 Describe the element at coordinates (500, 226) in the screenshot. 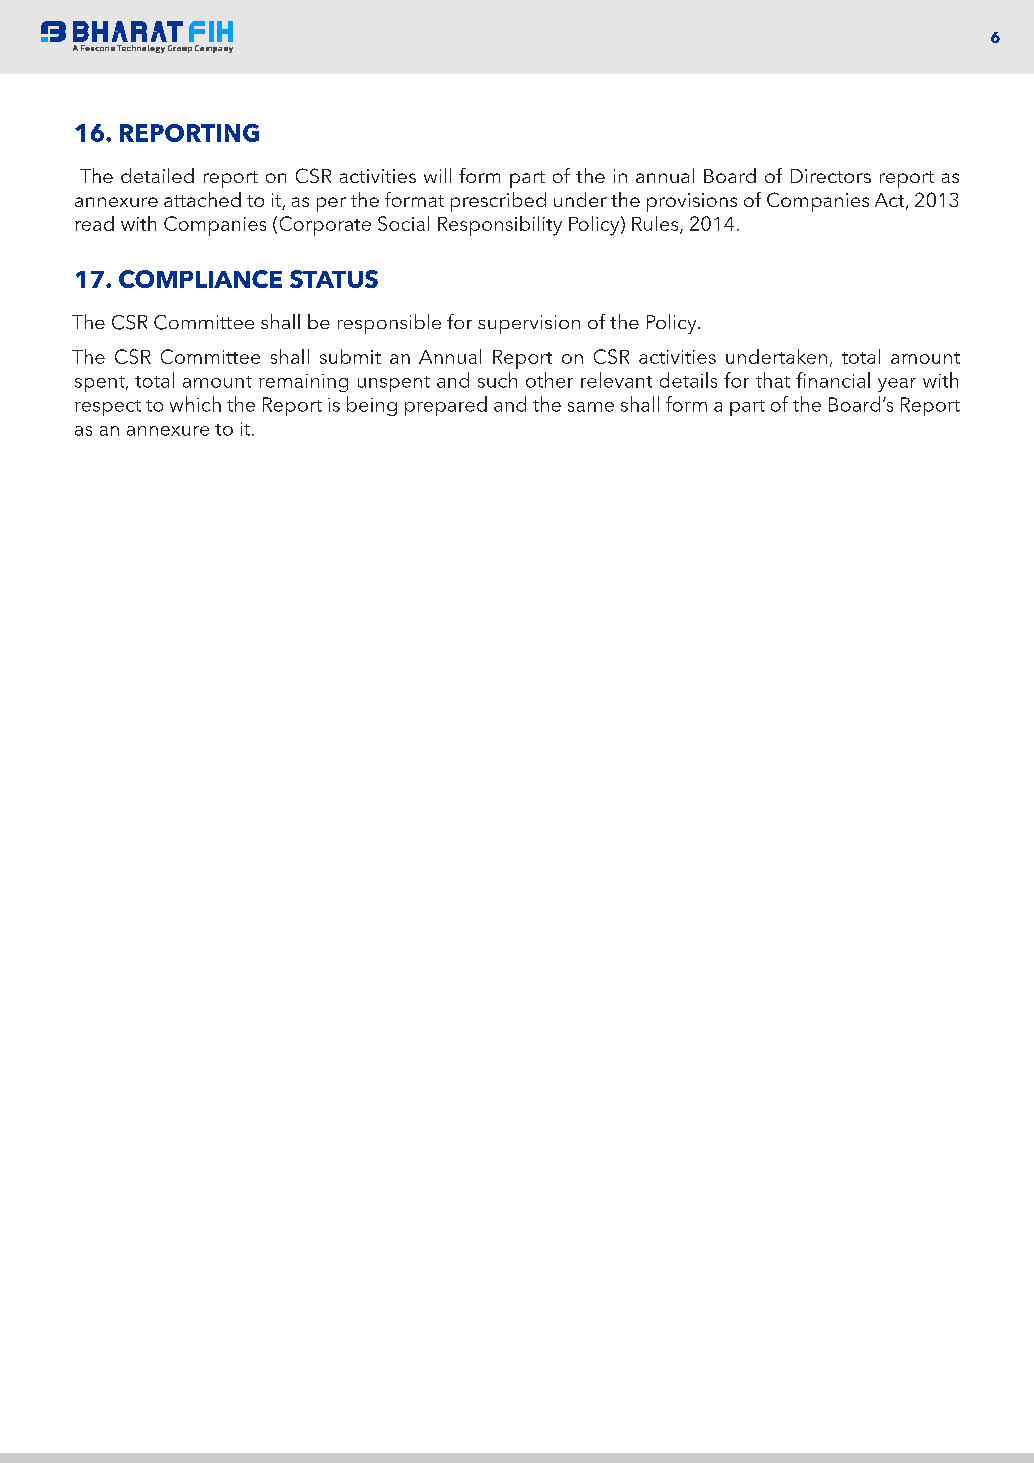

I see `Responsibility` at that location.
